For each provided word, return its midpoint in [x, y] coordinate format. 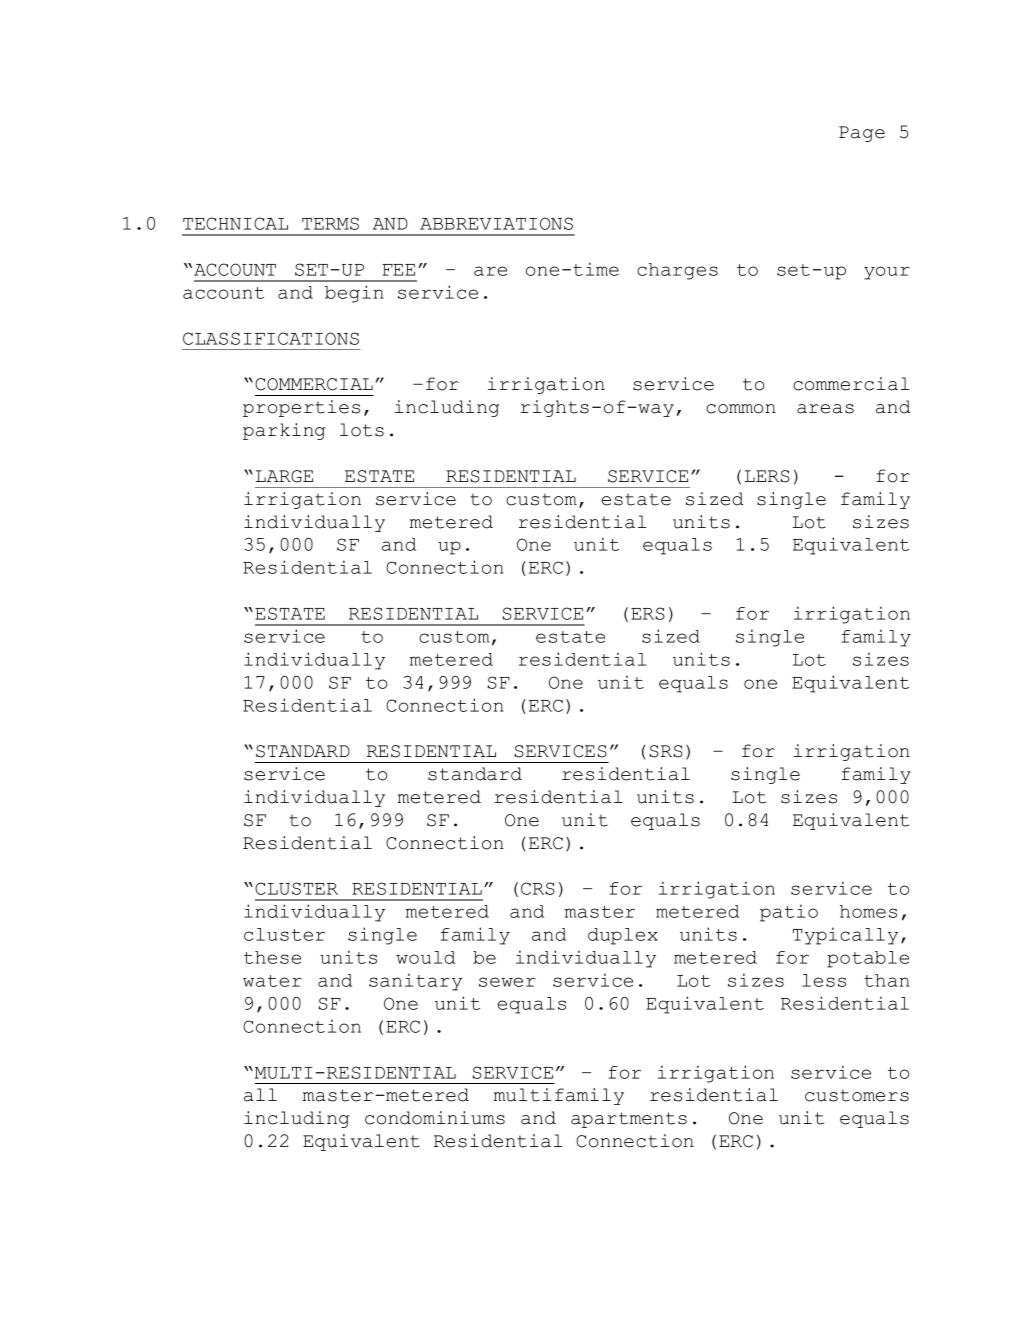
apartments [629, 1120]
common [741, 409]
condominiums [435, 1118]
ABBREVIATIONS [496, 223]
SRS [666, 751]
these [272, 957]
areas [825, 409]
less [824, 980]
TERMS [330, 223]
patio [789, 913]
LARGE [284, 476]
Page [862, 134]
